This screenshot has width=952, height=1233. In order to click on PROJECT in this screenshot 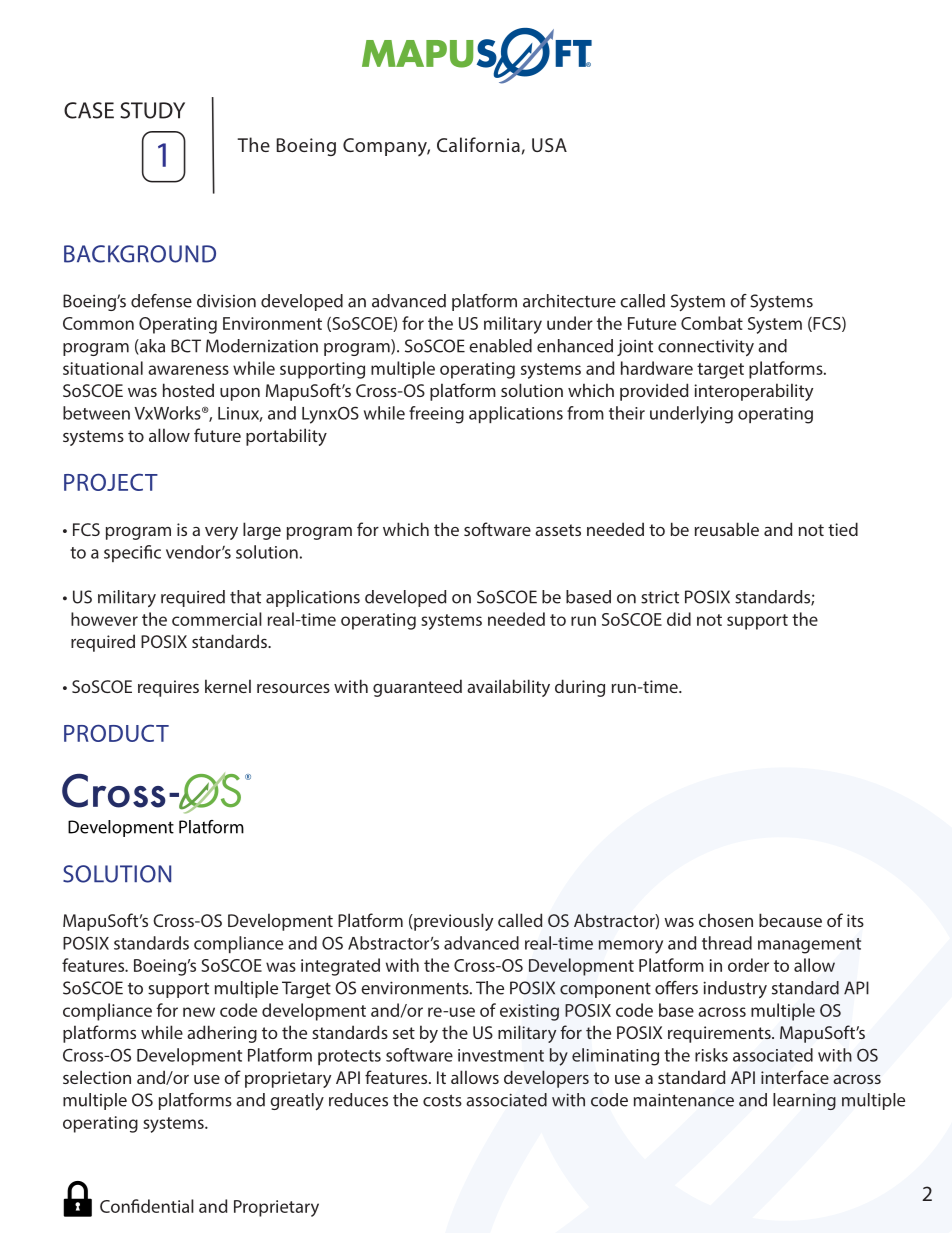, I will do `click(111, 482)`.
